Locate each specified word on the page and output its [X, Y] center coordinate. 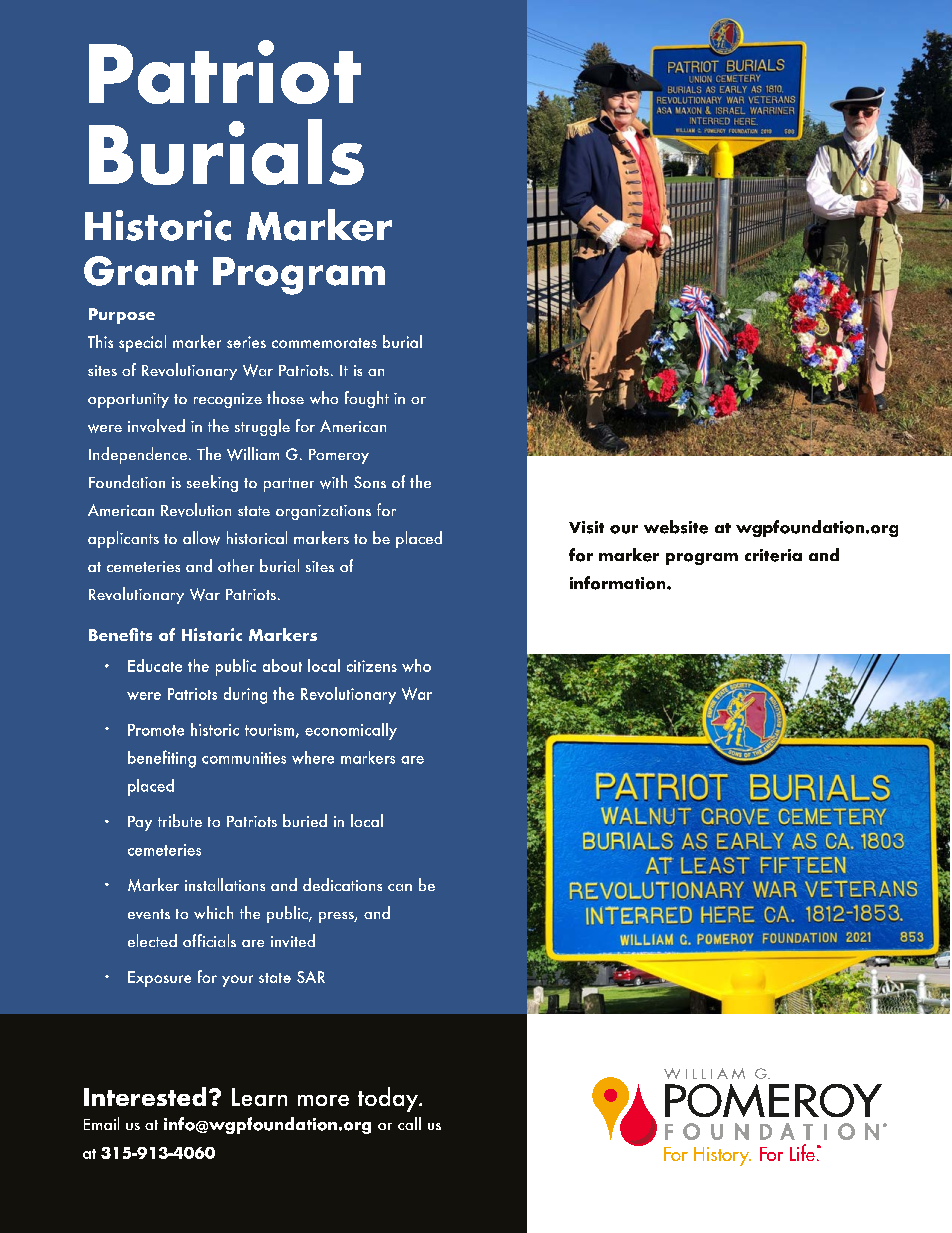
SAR [311, 977]
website [676, 527]
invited [293, 940]
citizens [372, 666]
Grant [141, 271]
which [213, 912]
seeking [212, 483]
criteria [773, 555]
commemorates [324, 343]
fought [367, 399]
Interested [145, 1096]
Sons [370, 482]
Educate [155, 665]
